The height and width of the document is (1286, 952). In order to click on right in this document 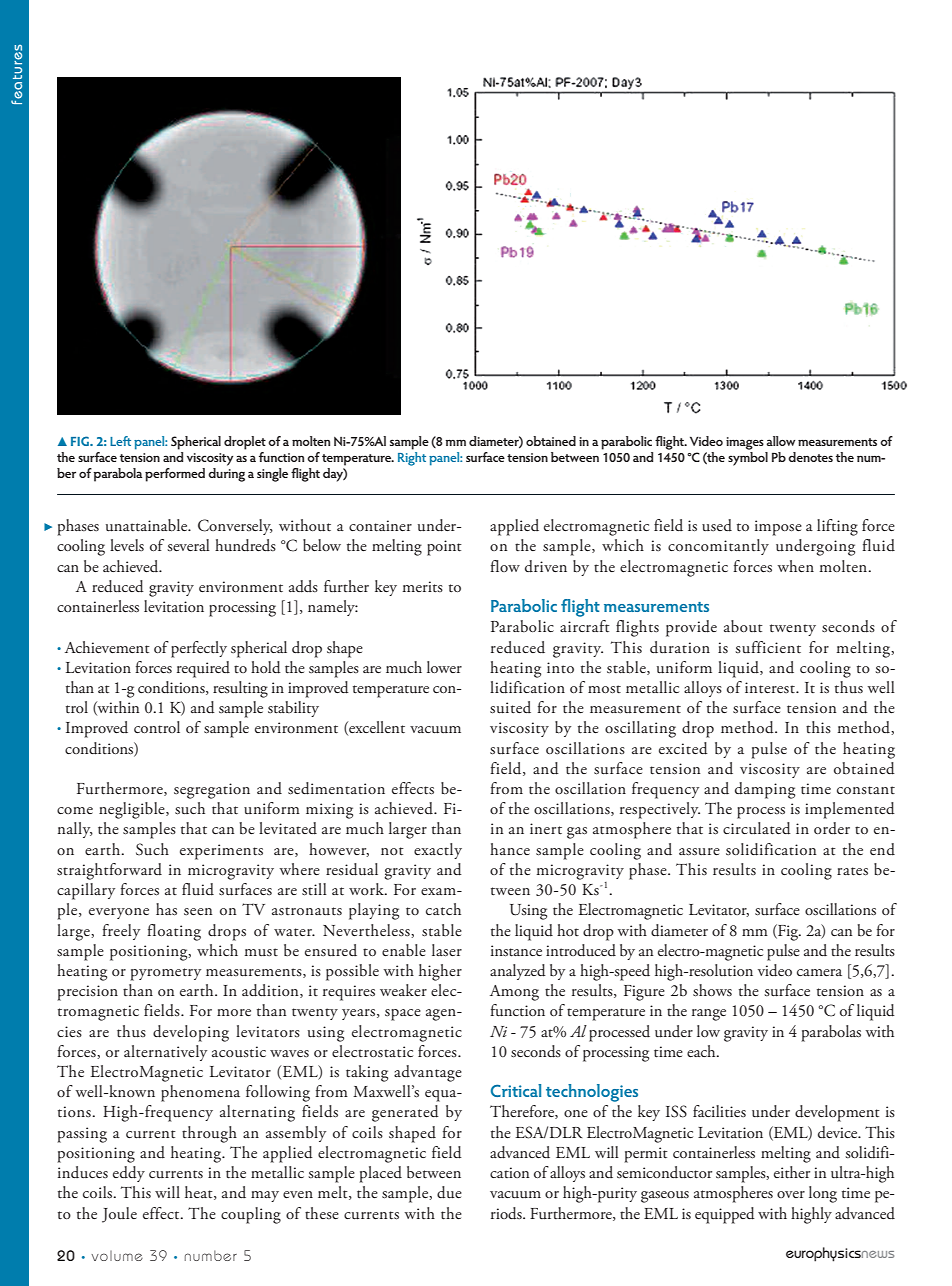, I will do `click(412, 459)`.
